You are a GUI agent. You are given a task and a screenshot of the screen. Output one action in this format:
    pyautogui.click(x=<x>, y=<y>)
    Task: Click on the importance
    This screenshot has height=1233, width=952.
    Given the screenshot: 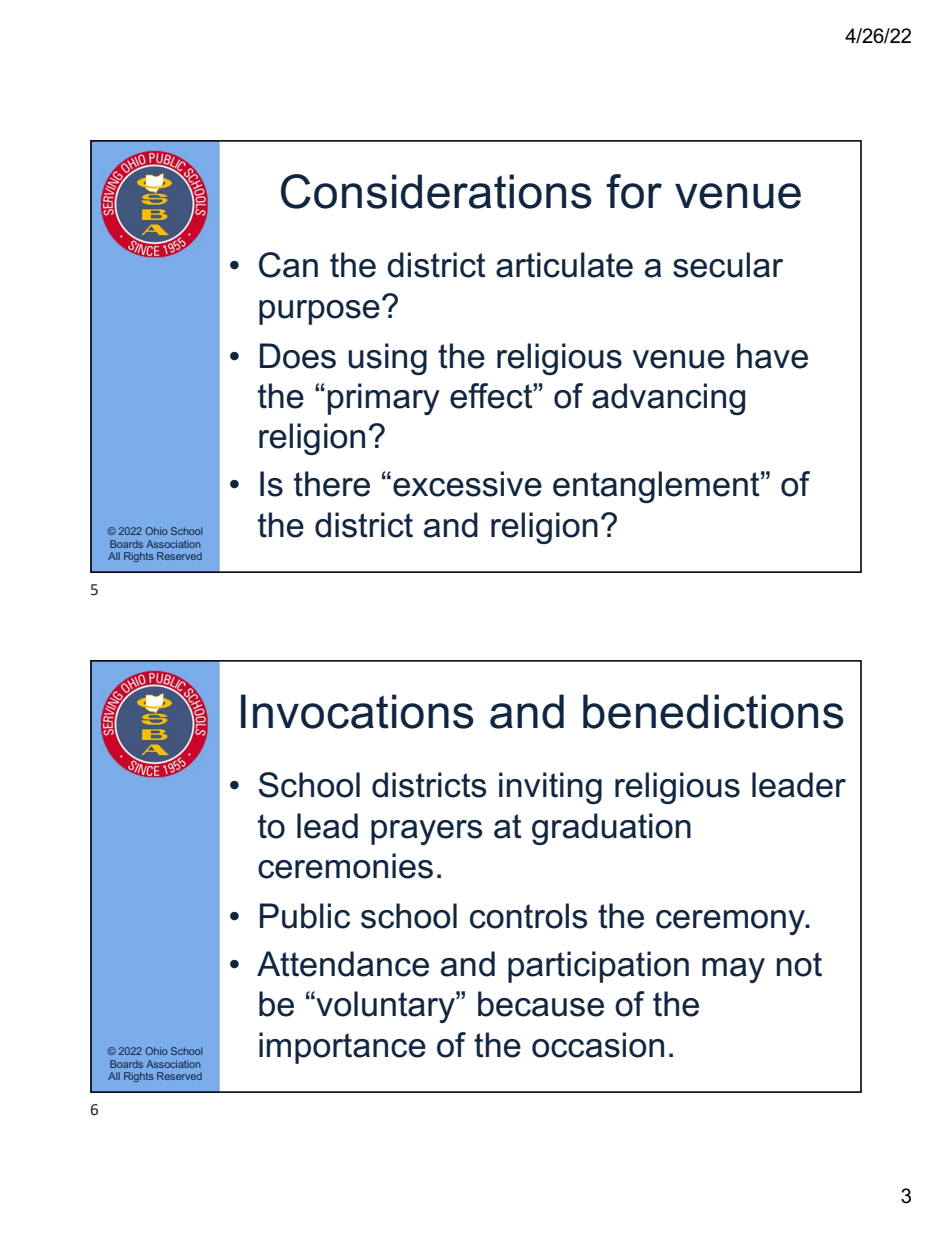 What is the action you would take?
    pyautogui.click(x=342, y=1048)
